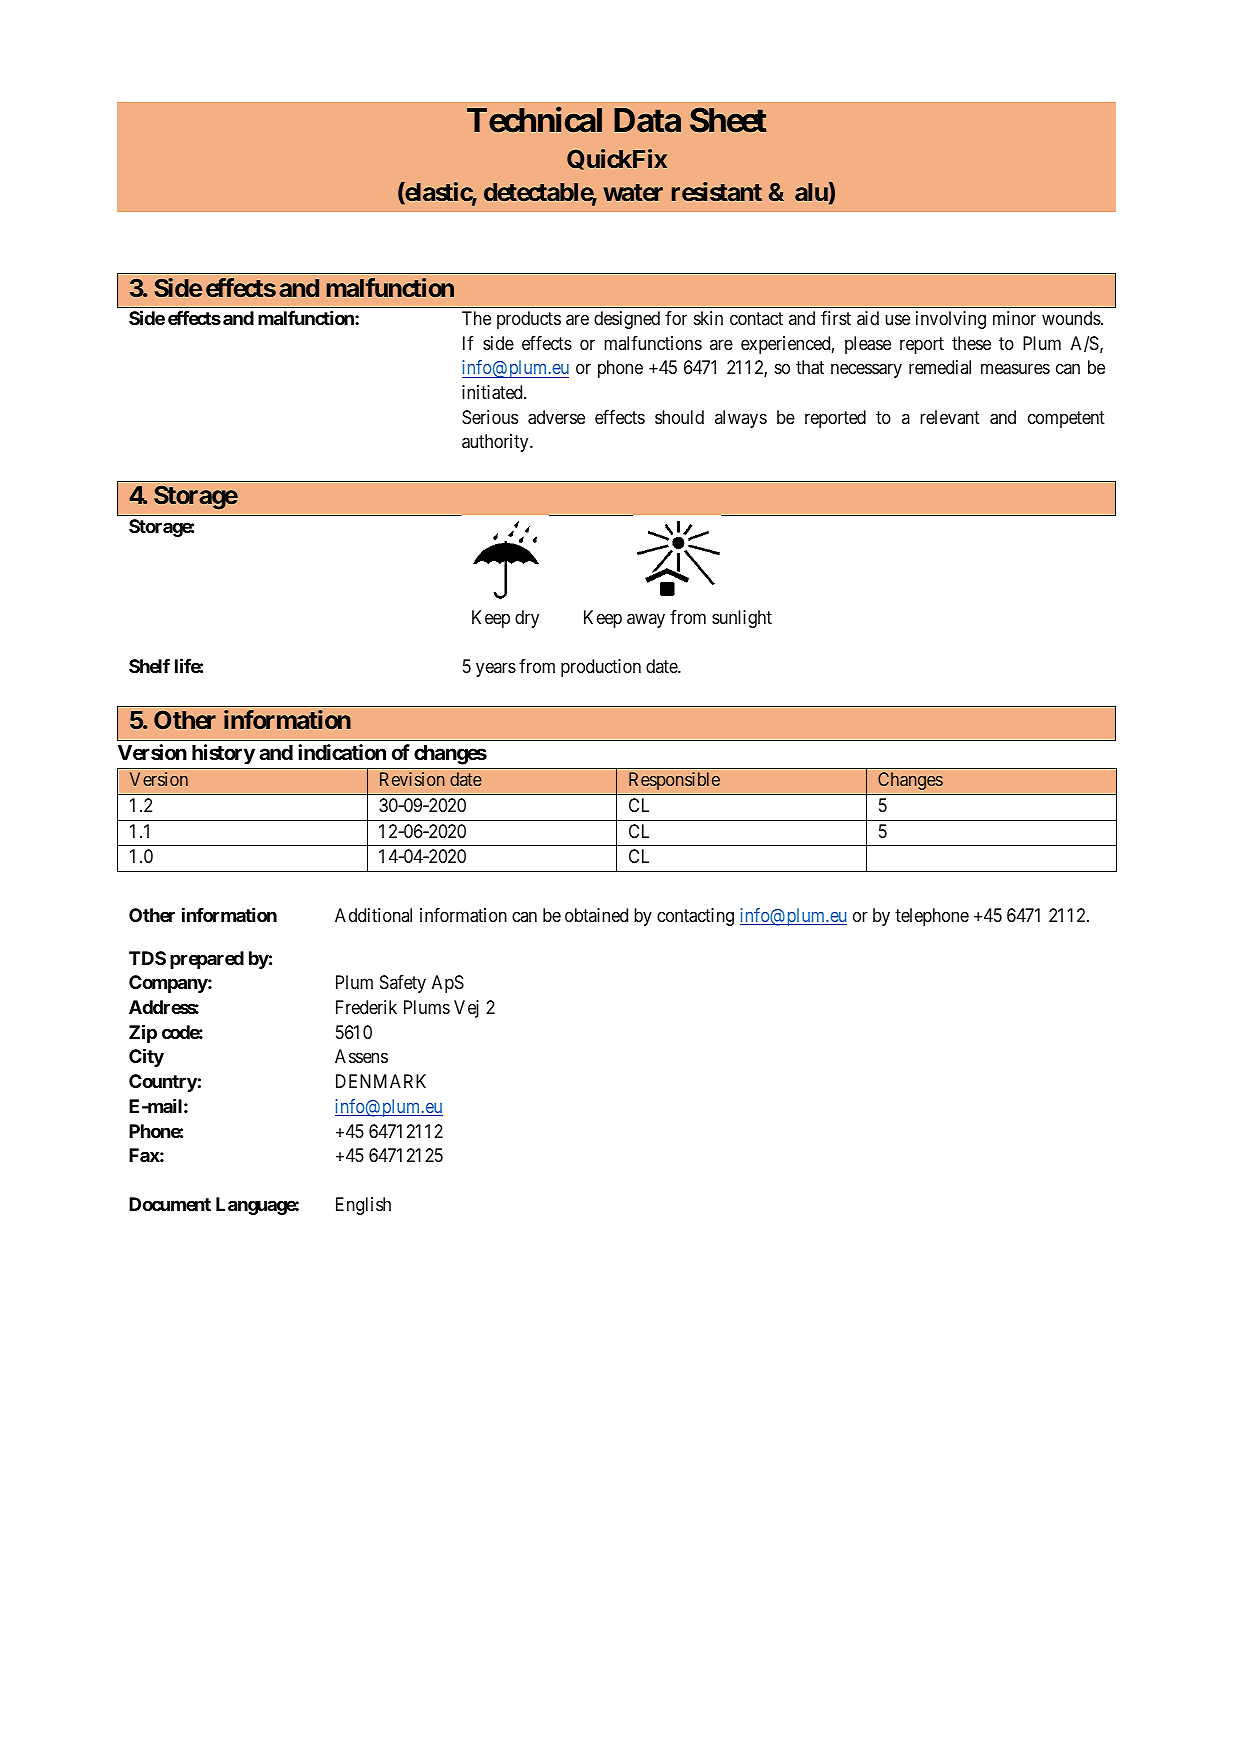 The width and height of the document is (1234, 1745). What do you see at coordinates (556, 417) in the document?
I see `adverse` at bounding box center [556, 417].
